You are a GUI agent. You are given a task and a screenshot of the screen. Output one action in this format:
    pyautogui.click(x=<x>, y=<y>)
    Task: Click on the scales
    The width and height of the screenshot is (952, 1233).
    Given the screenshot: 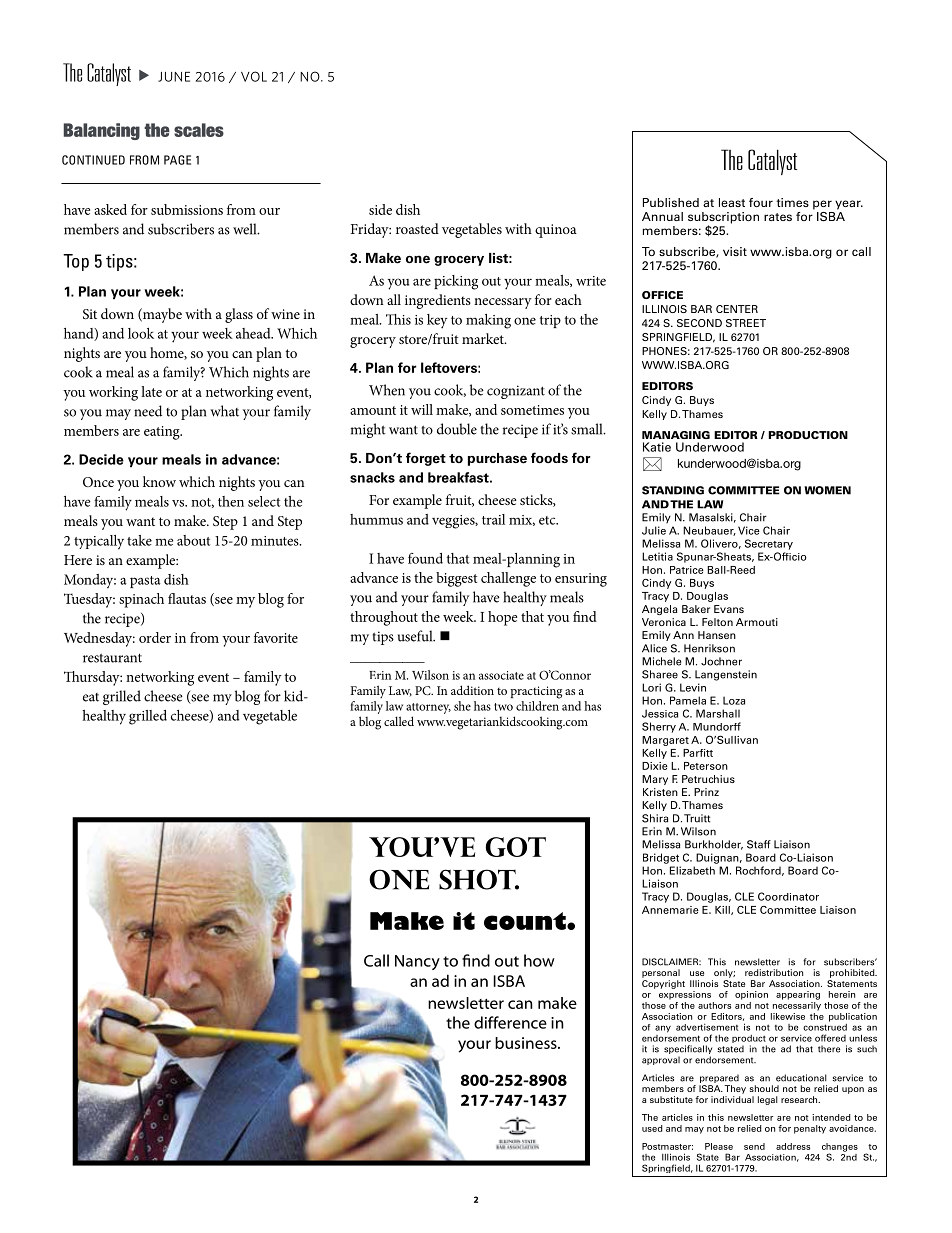 What is the action you would take?
    pyautogui.click(x=199, y=130)
